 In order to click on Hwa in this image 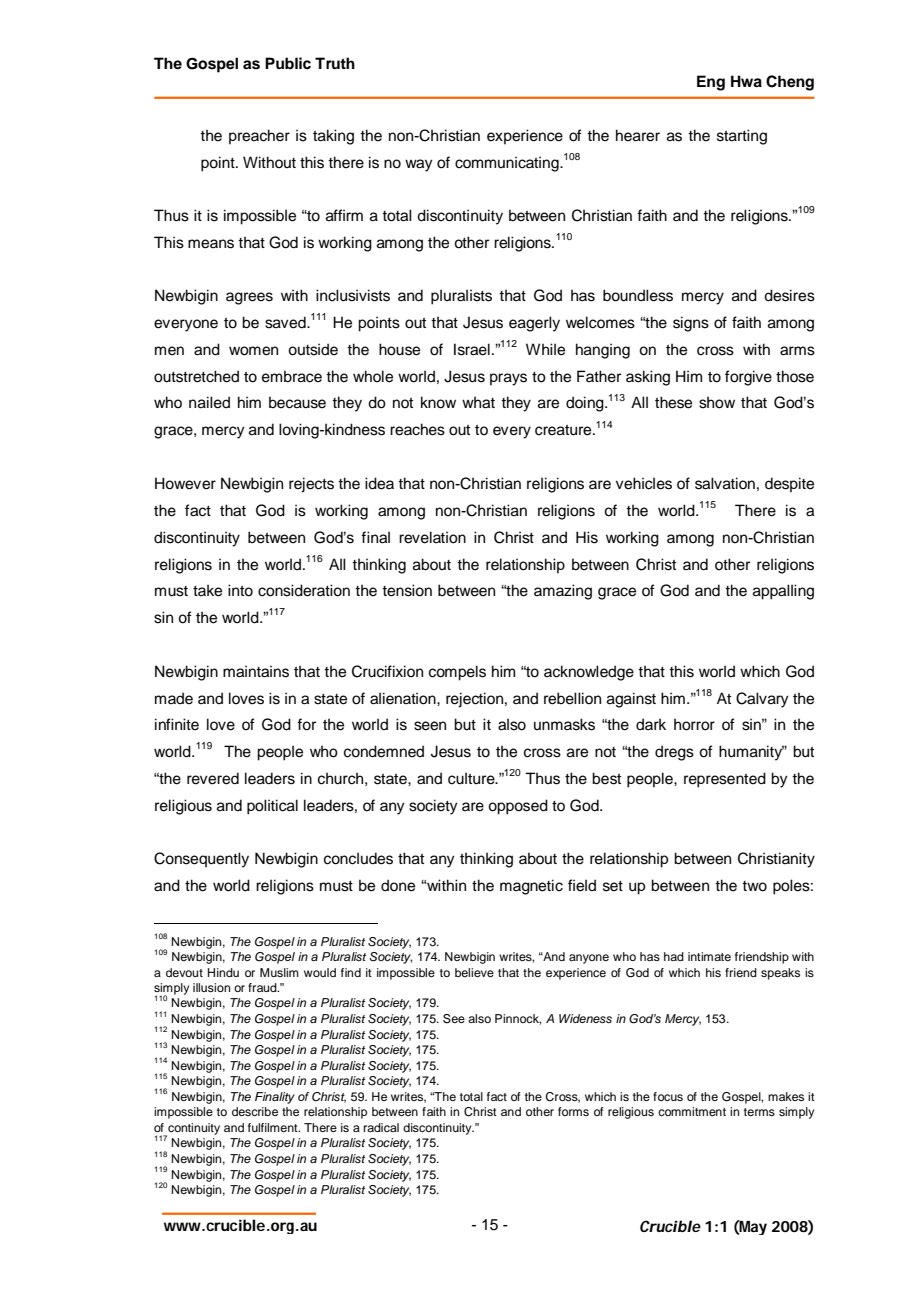, I will do `click(746, 81)`.
